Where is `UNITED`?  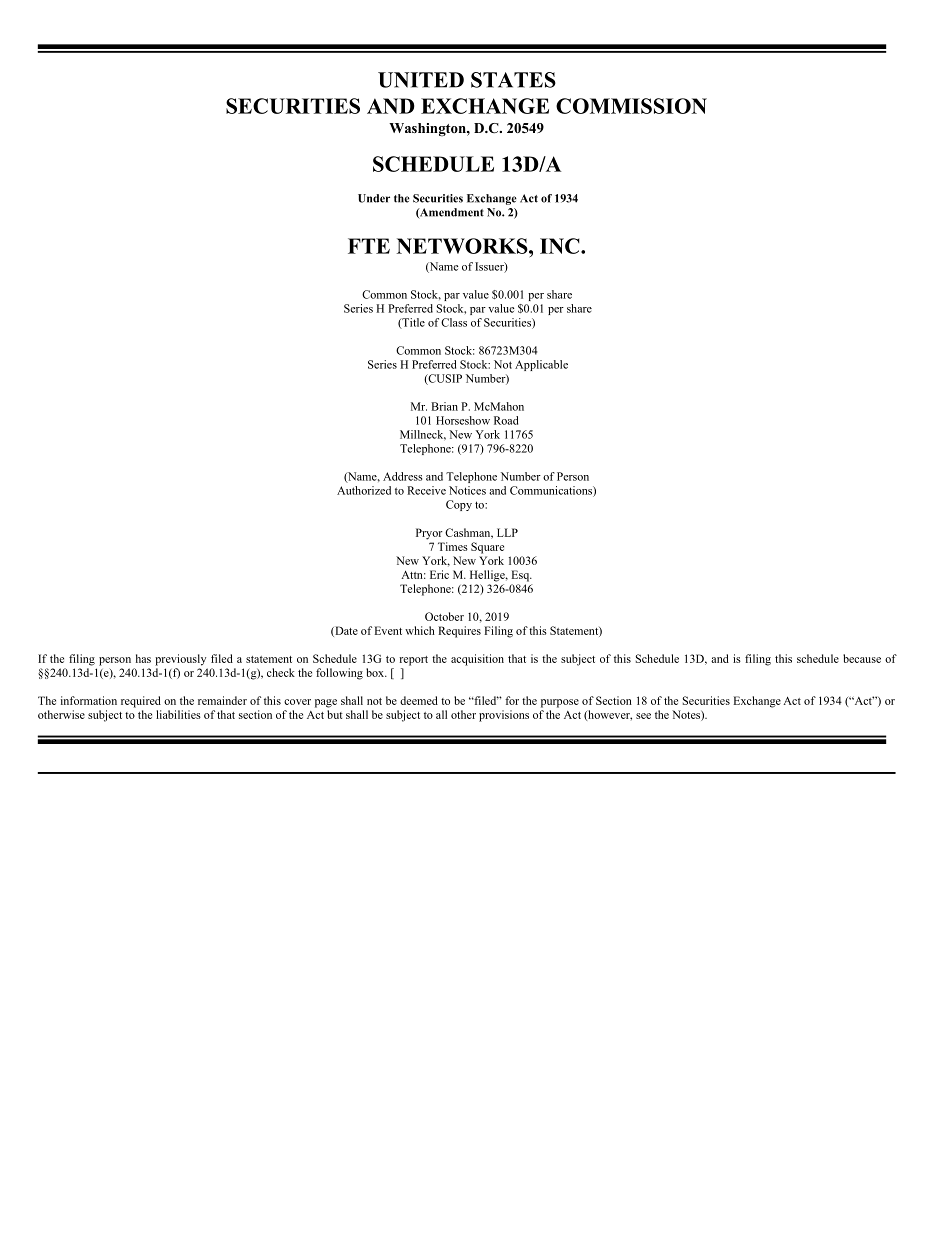
UNITED is located at coordinates (421, 80).
